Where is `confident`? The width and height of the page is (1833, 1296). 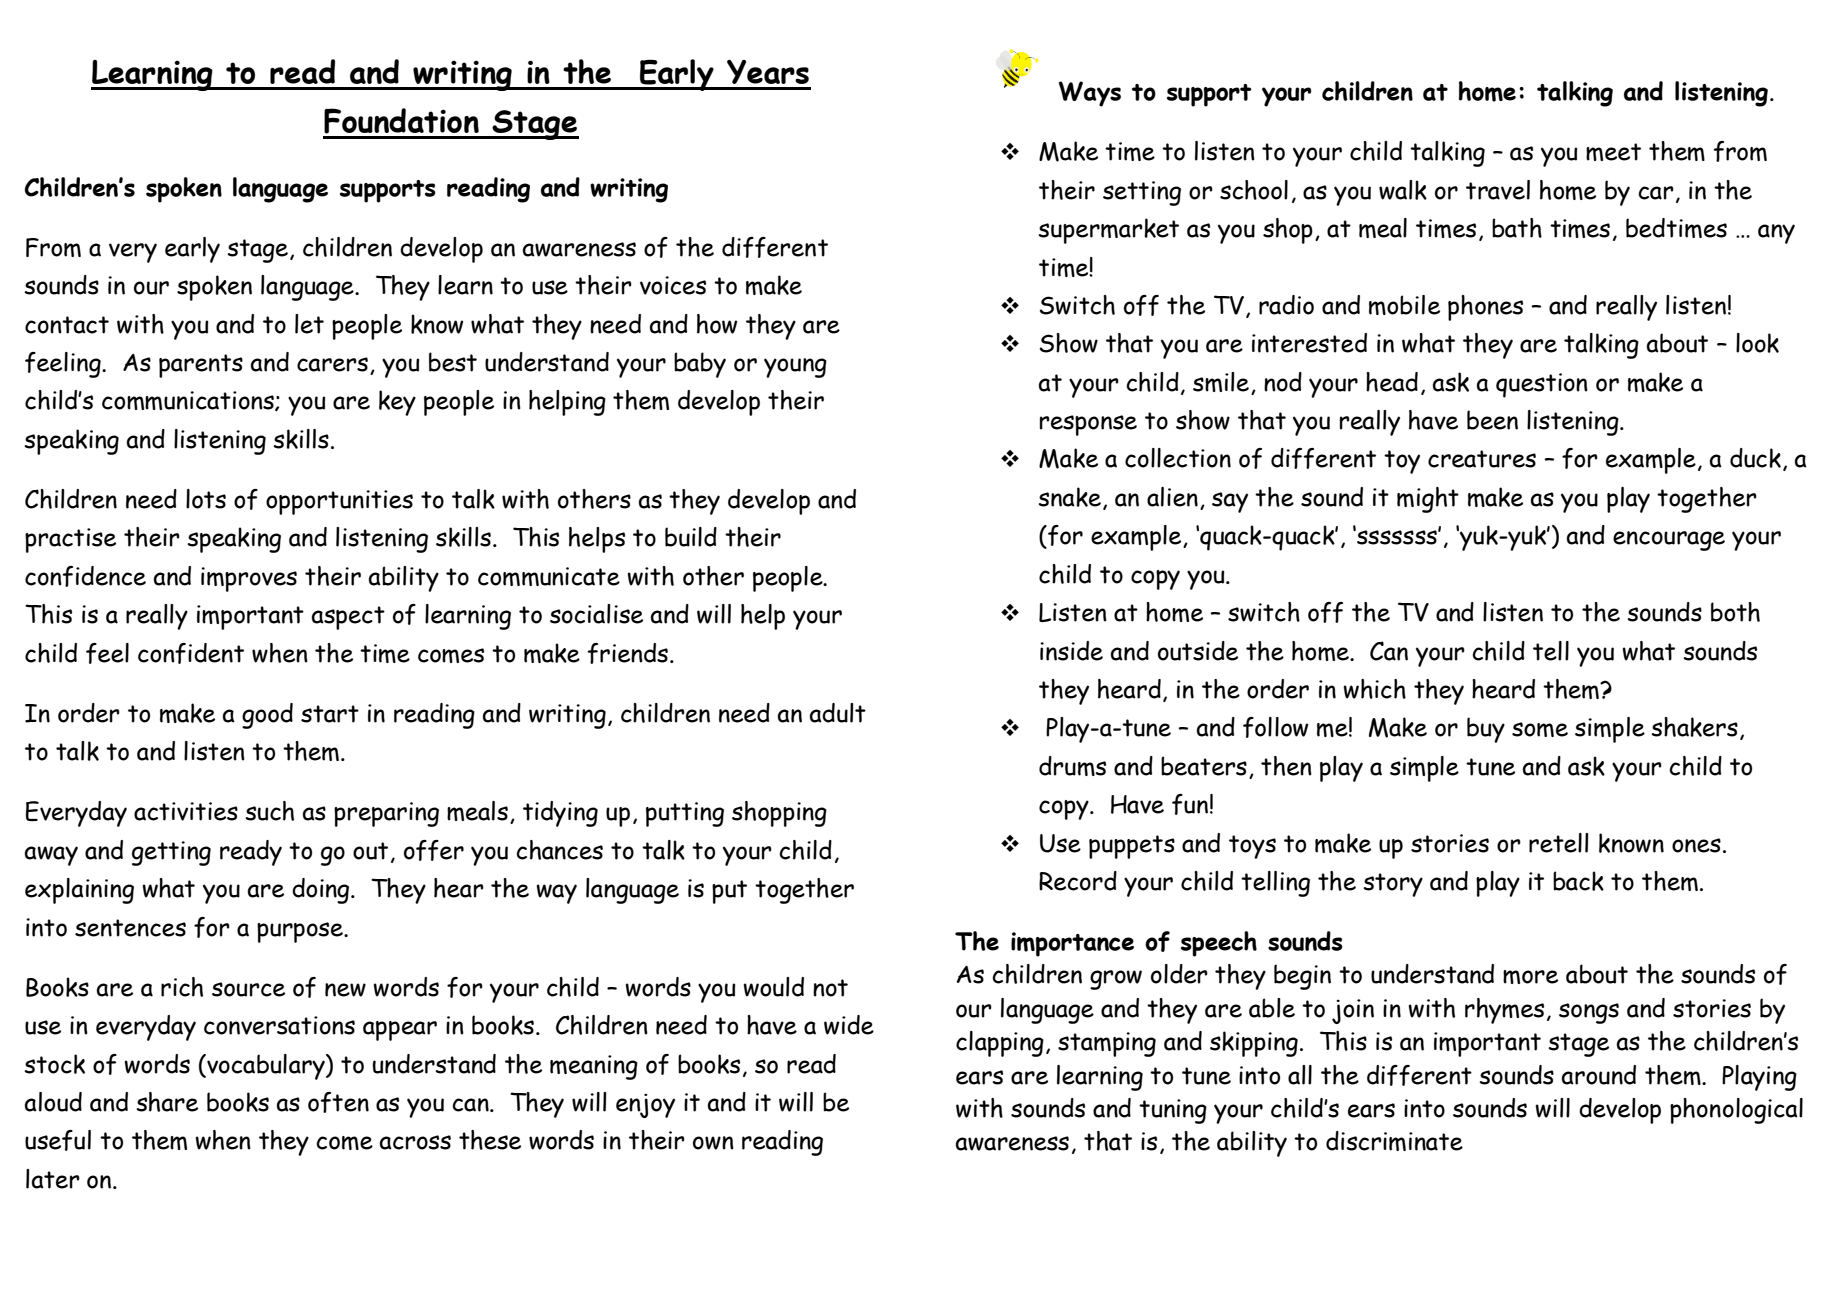
confident is located at coordinates (191, 653).
